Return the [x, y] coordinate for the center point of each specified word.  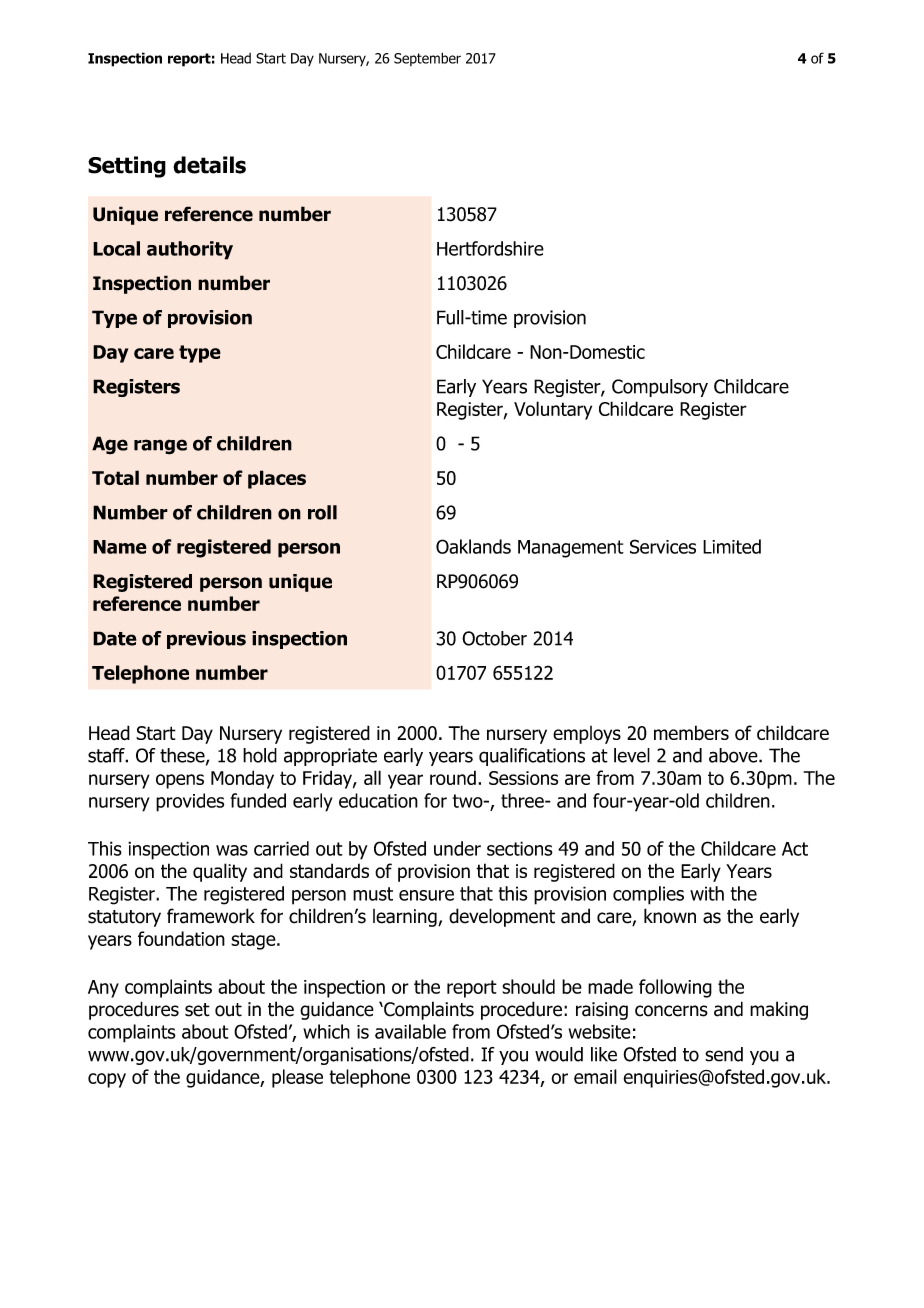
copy [107, 1080]
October [494, 638]
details [209, 165]
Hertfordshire [490, 248]
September [427, 59]
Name [120, 547]
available [410, 1031]
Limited [732, 546]
